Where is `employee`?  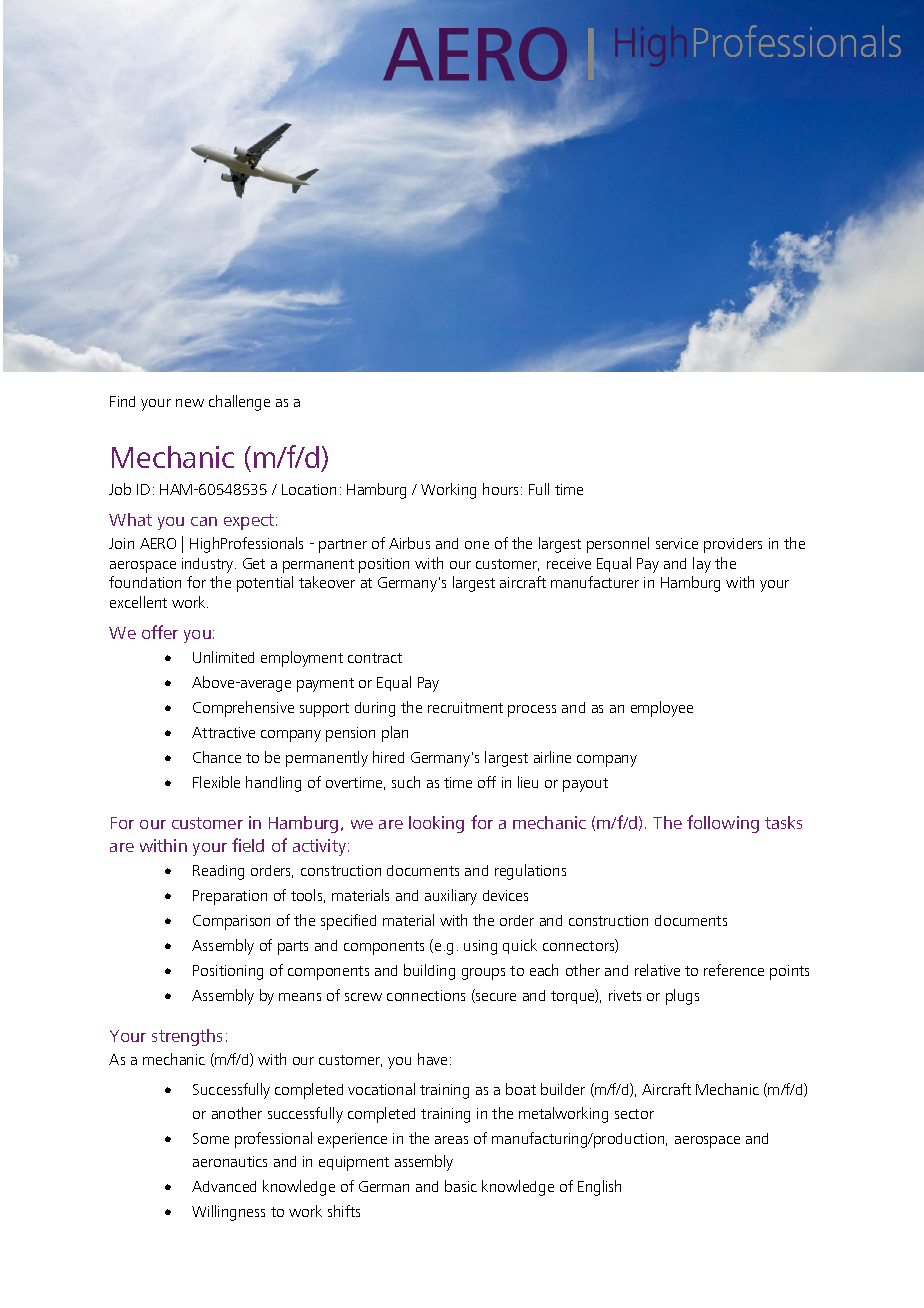 employee is located at coordinates (662, 709).
